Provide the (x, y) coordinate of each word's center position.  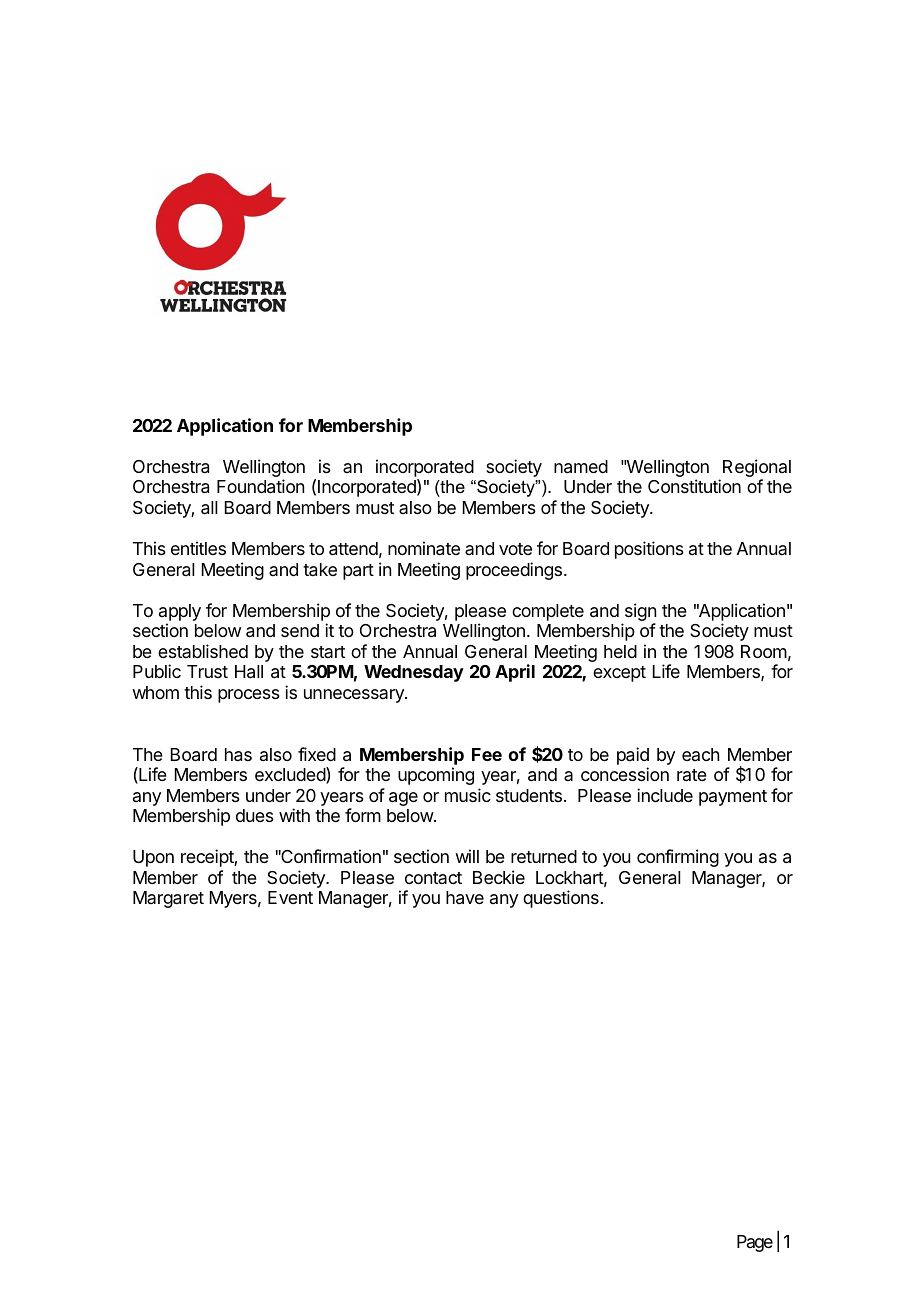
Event (290, 897)
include (665, 795)
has (238, 755)
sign (640, 612)
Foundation (260, 486)
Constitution (694, 486)
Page (755, 1243)
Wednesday (414, 673)
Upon (153, 858)
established (203, 651)
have (465, 898)
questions (561, 899)
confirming (678, 858)
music (468, 795)
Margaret (168, 899)
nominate (424, 548)
